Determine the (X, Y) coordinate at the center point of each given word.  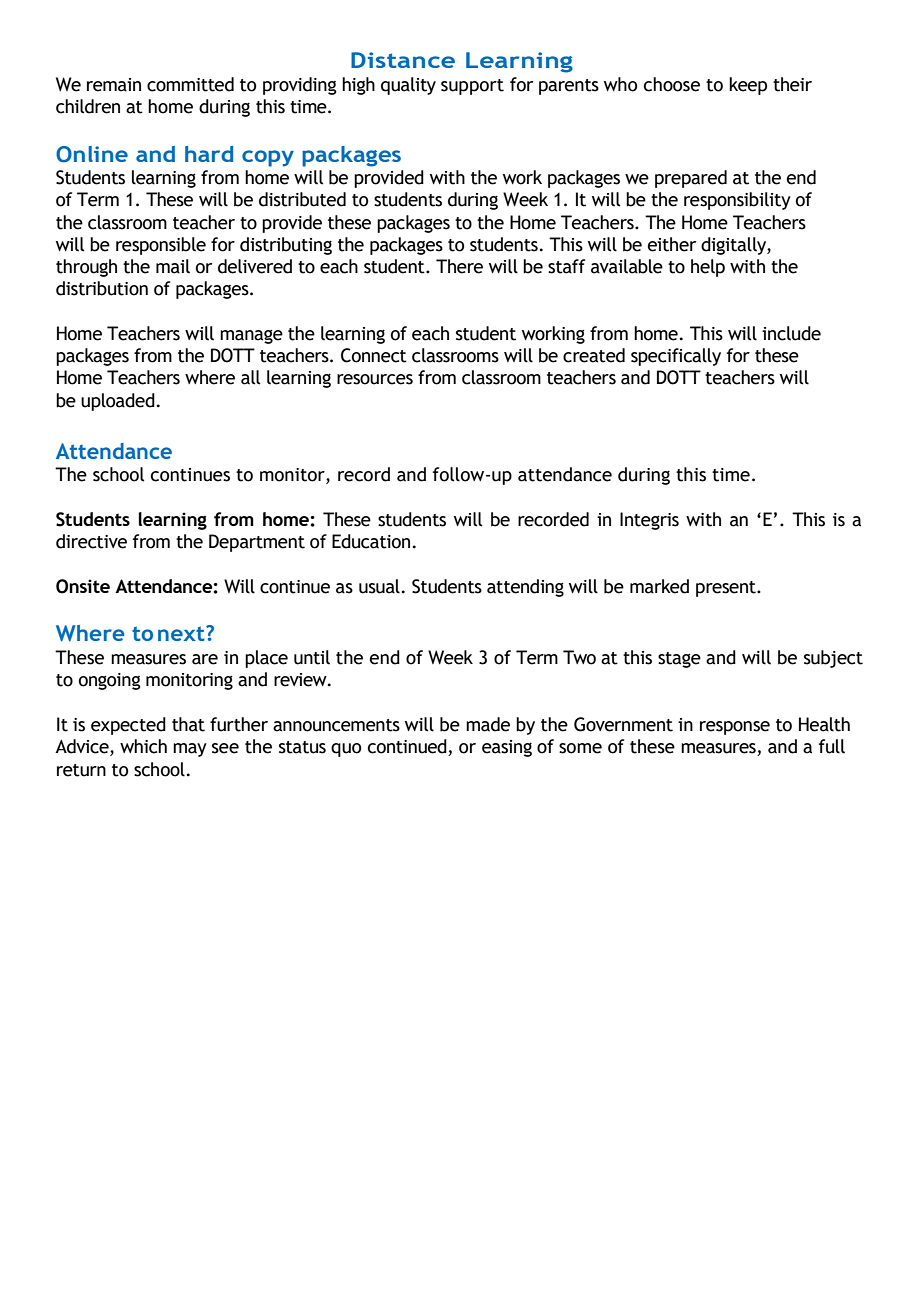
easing (507, 748)
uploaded (118, 402)
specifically (676, 357)
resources (375, 379)
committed (190, 84)
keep (748, 86)
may (190, 750)
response (735, 728)
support (472, 87)
